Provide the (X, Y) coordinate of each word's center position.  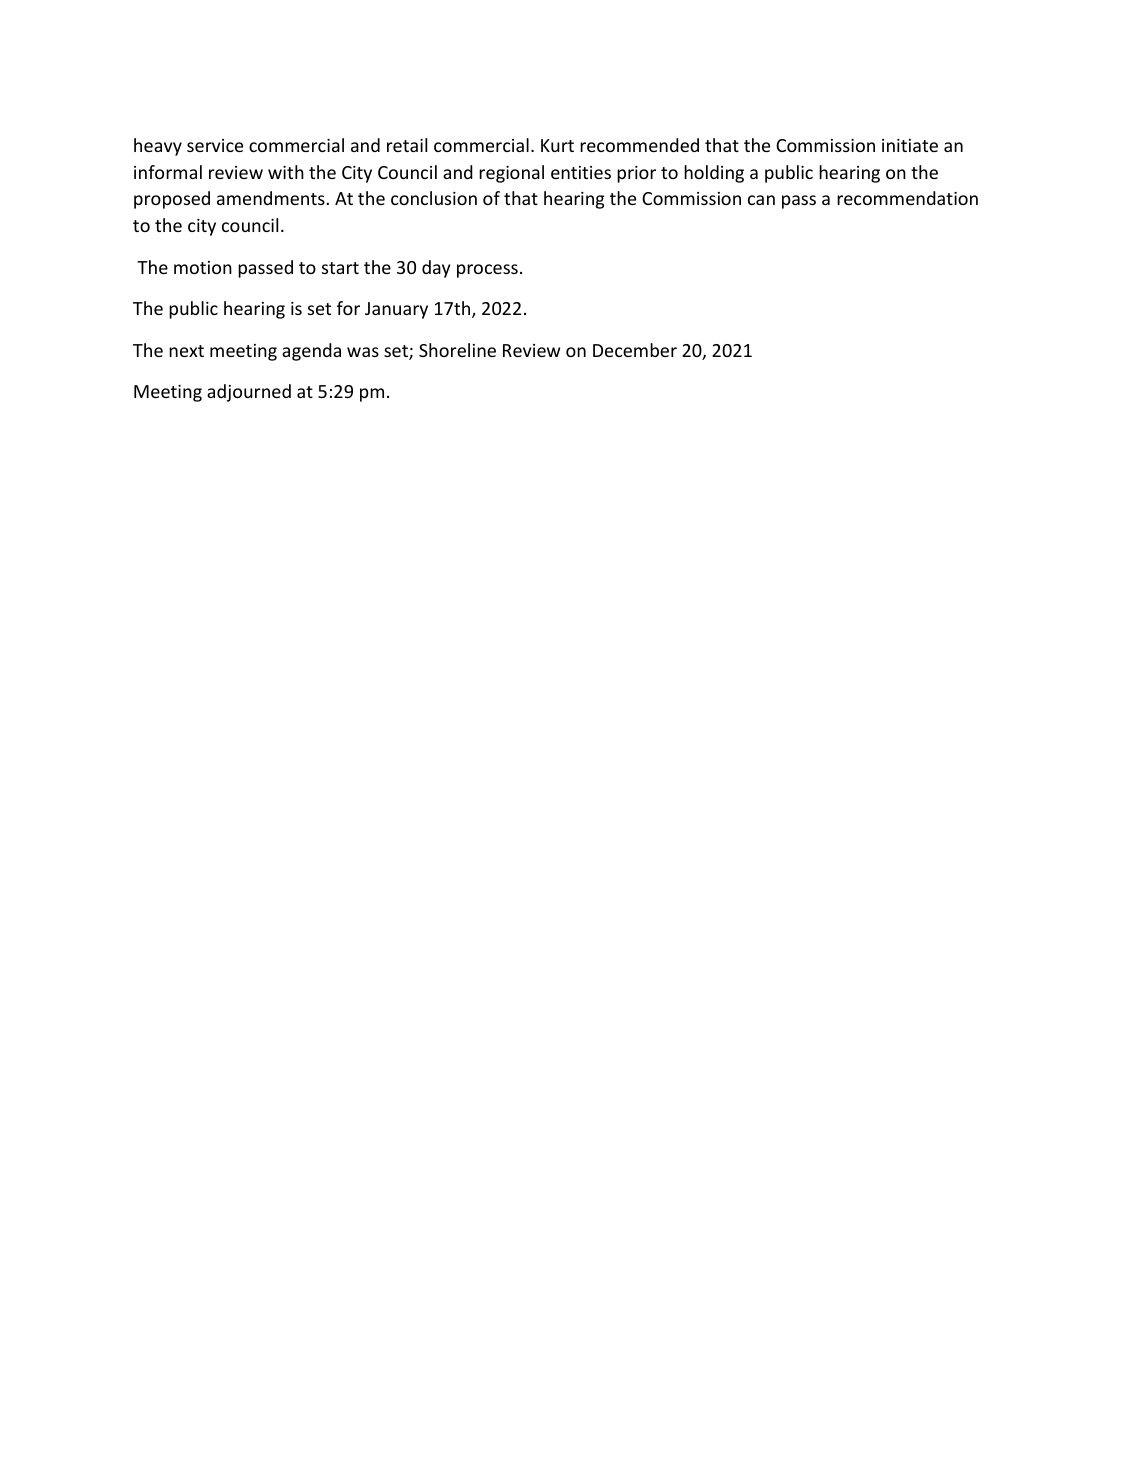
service (215, 145)
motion (203, 267)
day (436, 269)
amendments (271, 198)
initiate (910, 145)
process (487, 271)
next (186, 351)
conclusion (434, 198)
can (761, 200)
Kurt (557, 145)
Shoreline (457, 350)
